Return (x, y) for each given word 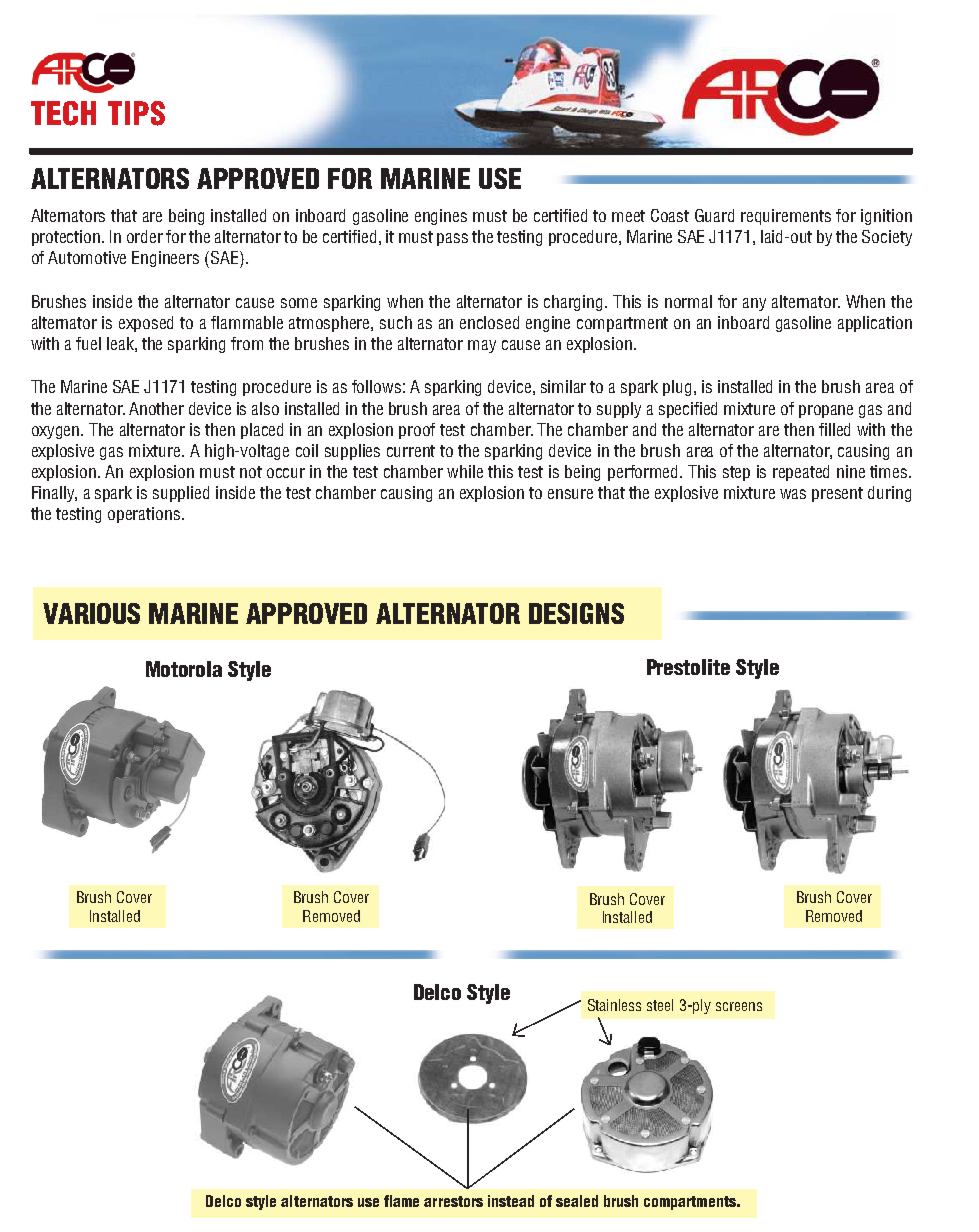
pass (452, 239)
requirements (786, 217)
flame (401, 1201)
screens (739, 1006)
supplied (181, 494)
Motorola (184, 669)
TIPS (136, 113)
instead (511, 1201)
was (793, 494)
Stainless (614, 1005)
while (465, 471)
